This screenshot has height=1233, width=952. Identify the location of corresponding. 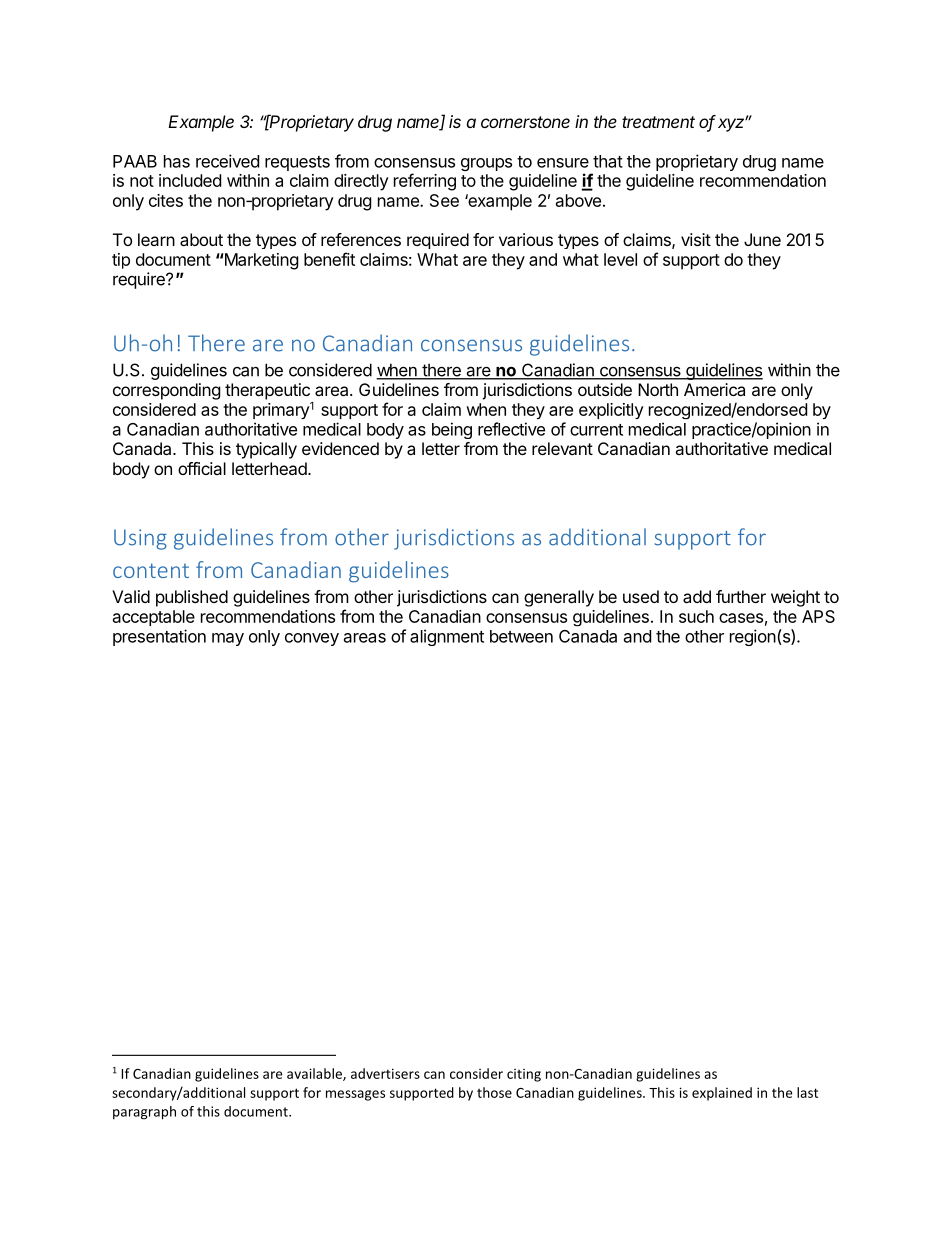
(167, 391).
